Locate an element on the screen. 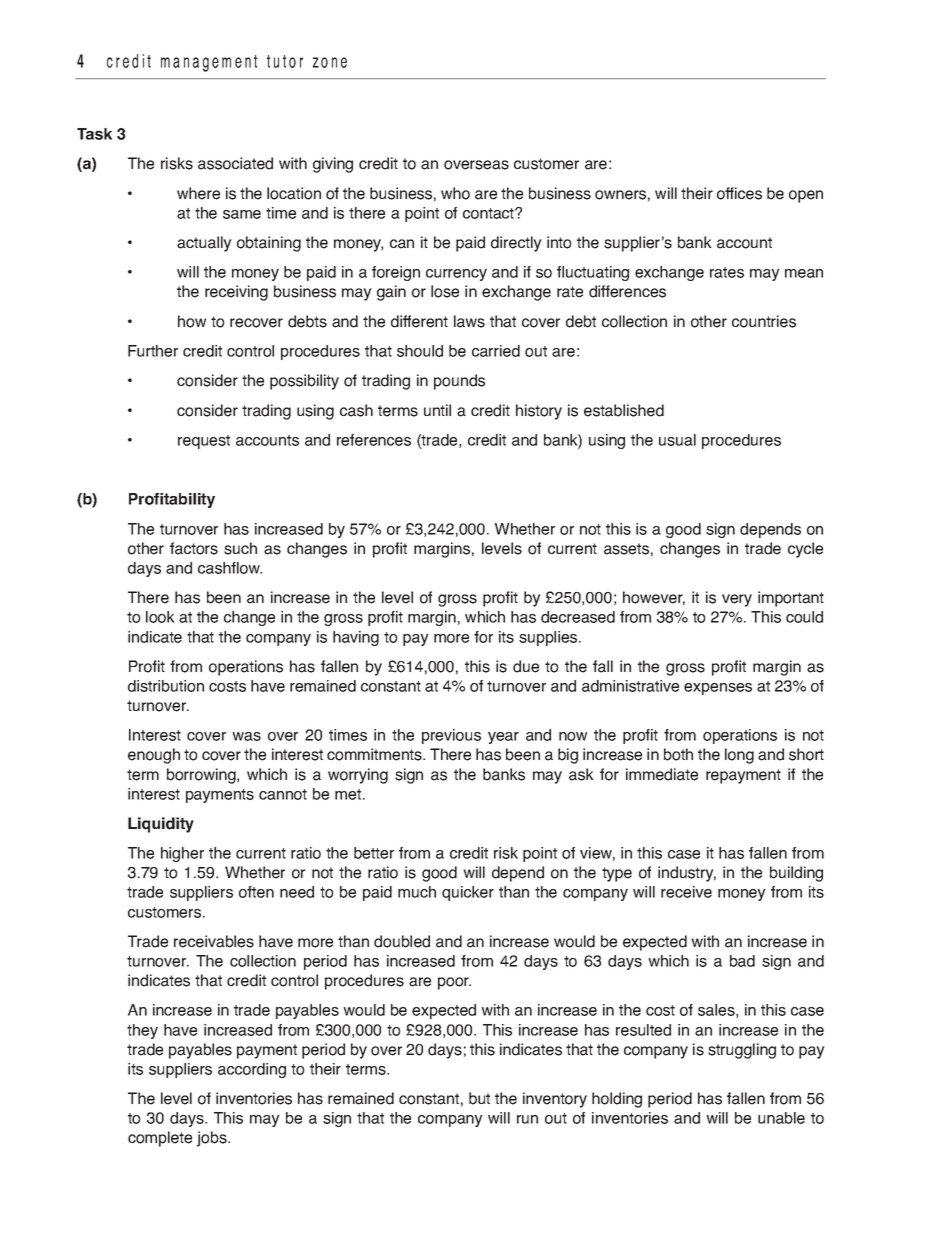  Liquidity is located at coordinates (161, 825).
